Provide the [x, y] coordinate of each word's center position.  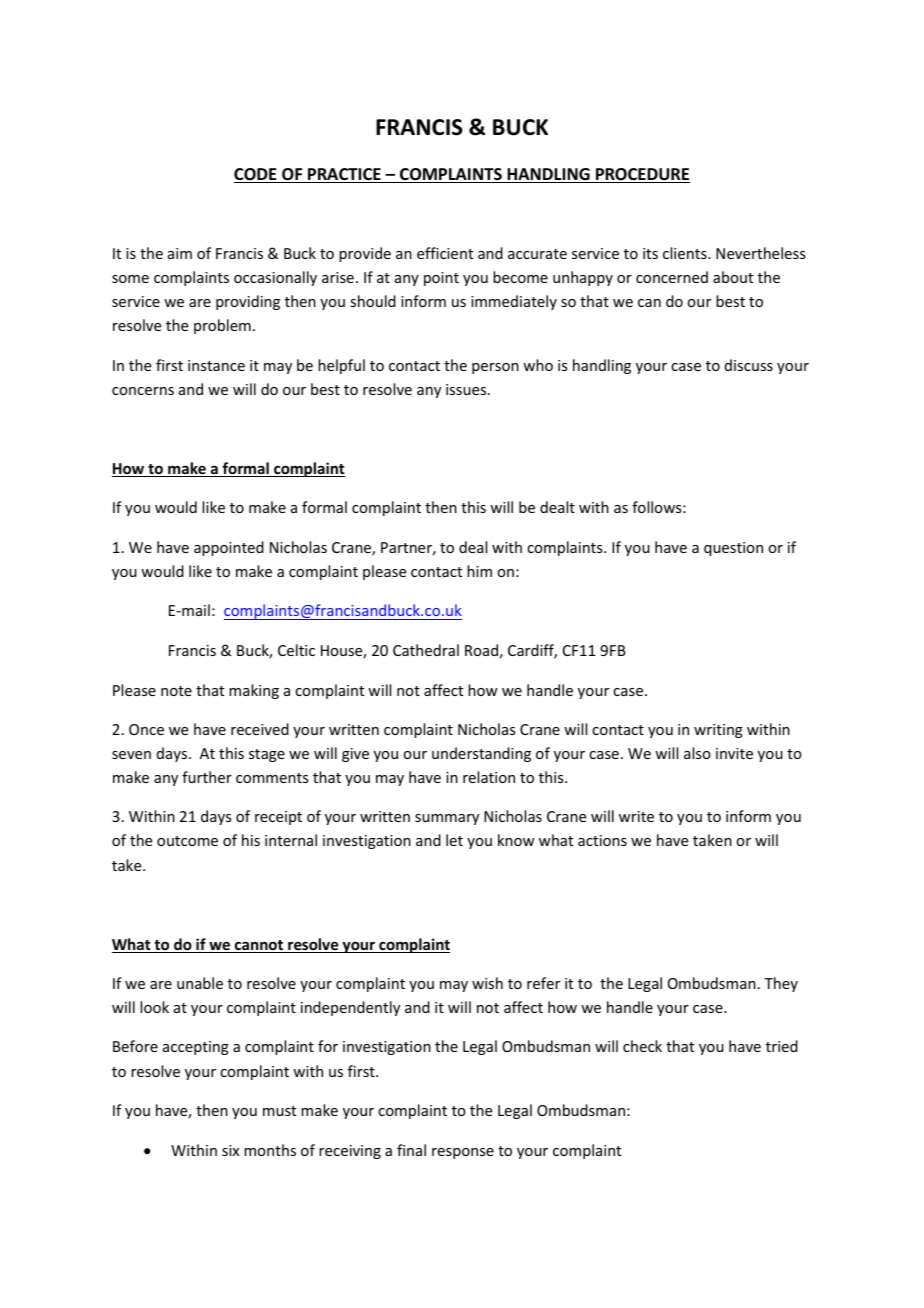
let [454, 840]
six [230, 1150]
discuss [749, 365]
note [176, 691]
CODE [256, 175]
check [642, 1046]
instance [216, 365]
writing [718, 731]
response [463, 1153]
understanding [481, 754]
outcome [187, 841]
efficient [445, 253]
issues [467, 389]
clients [686, 253]
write [636, 816]
